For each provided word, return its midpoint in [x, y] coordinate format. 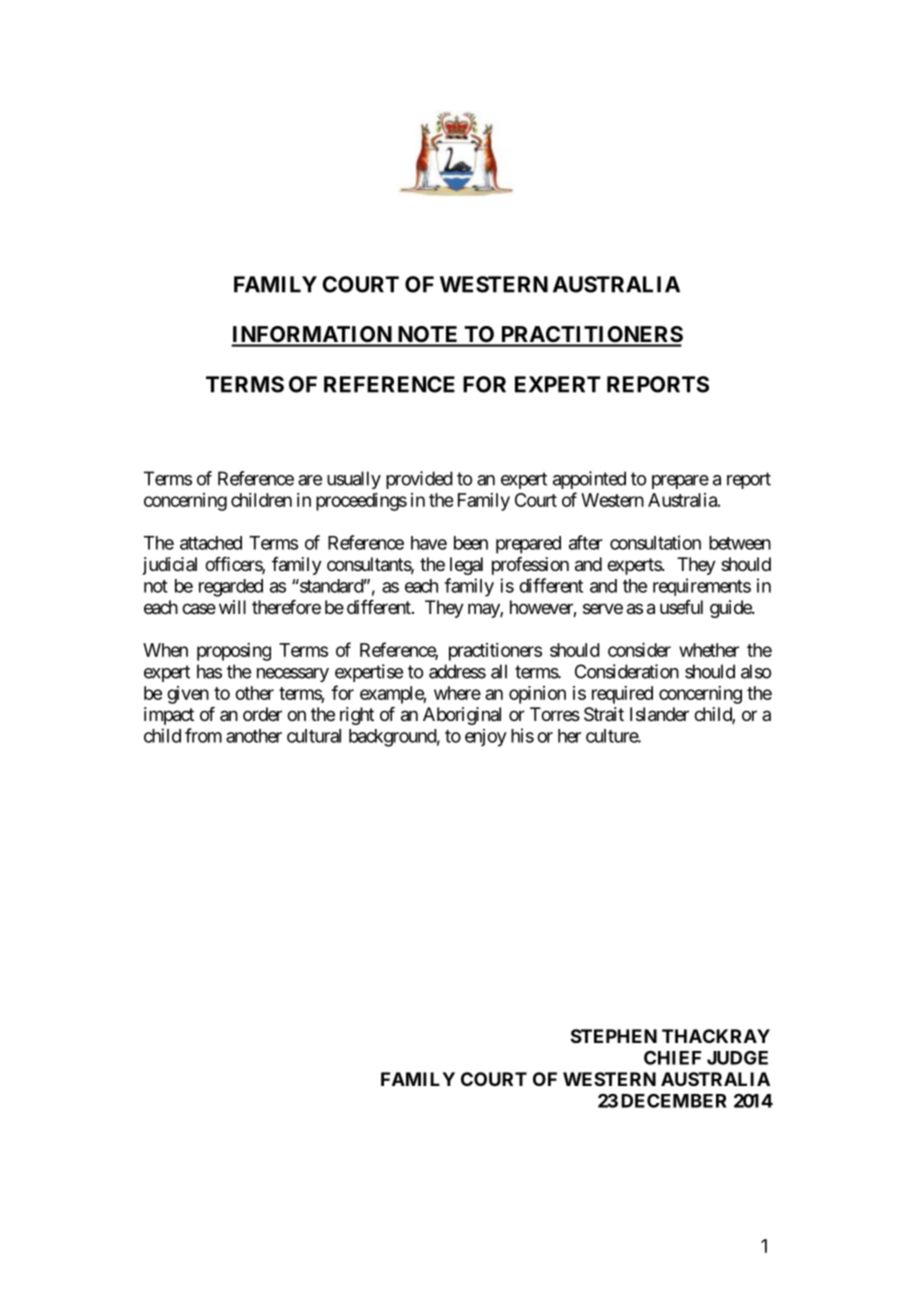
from [203, 735]
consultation [655, 542]
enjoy [486, 738]
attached [211, 543]
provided [419, 480]
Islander [659, 714]
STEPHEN [614, 1036]
